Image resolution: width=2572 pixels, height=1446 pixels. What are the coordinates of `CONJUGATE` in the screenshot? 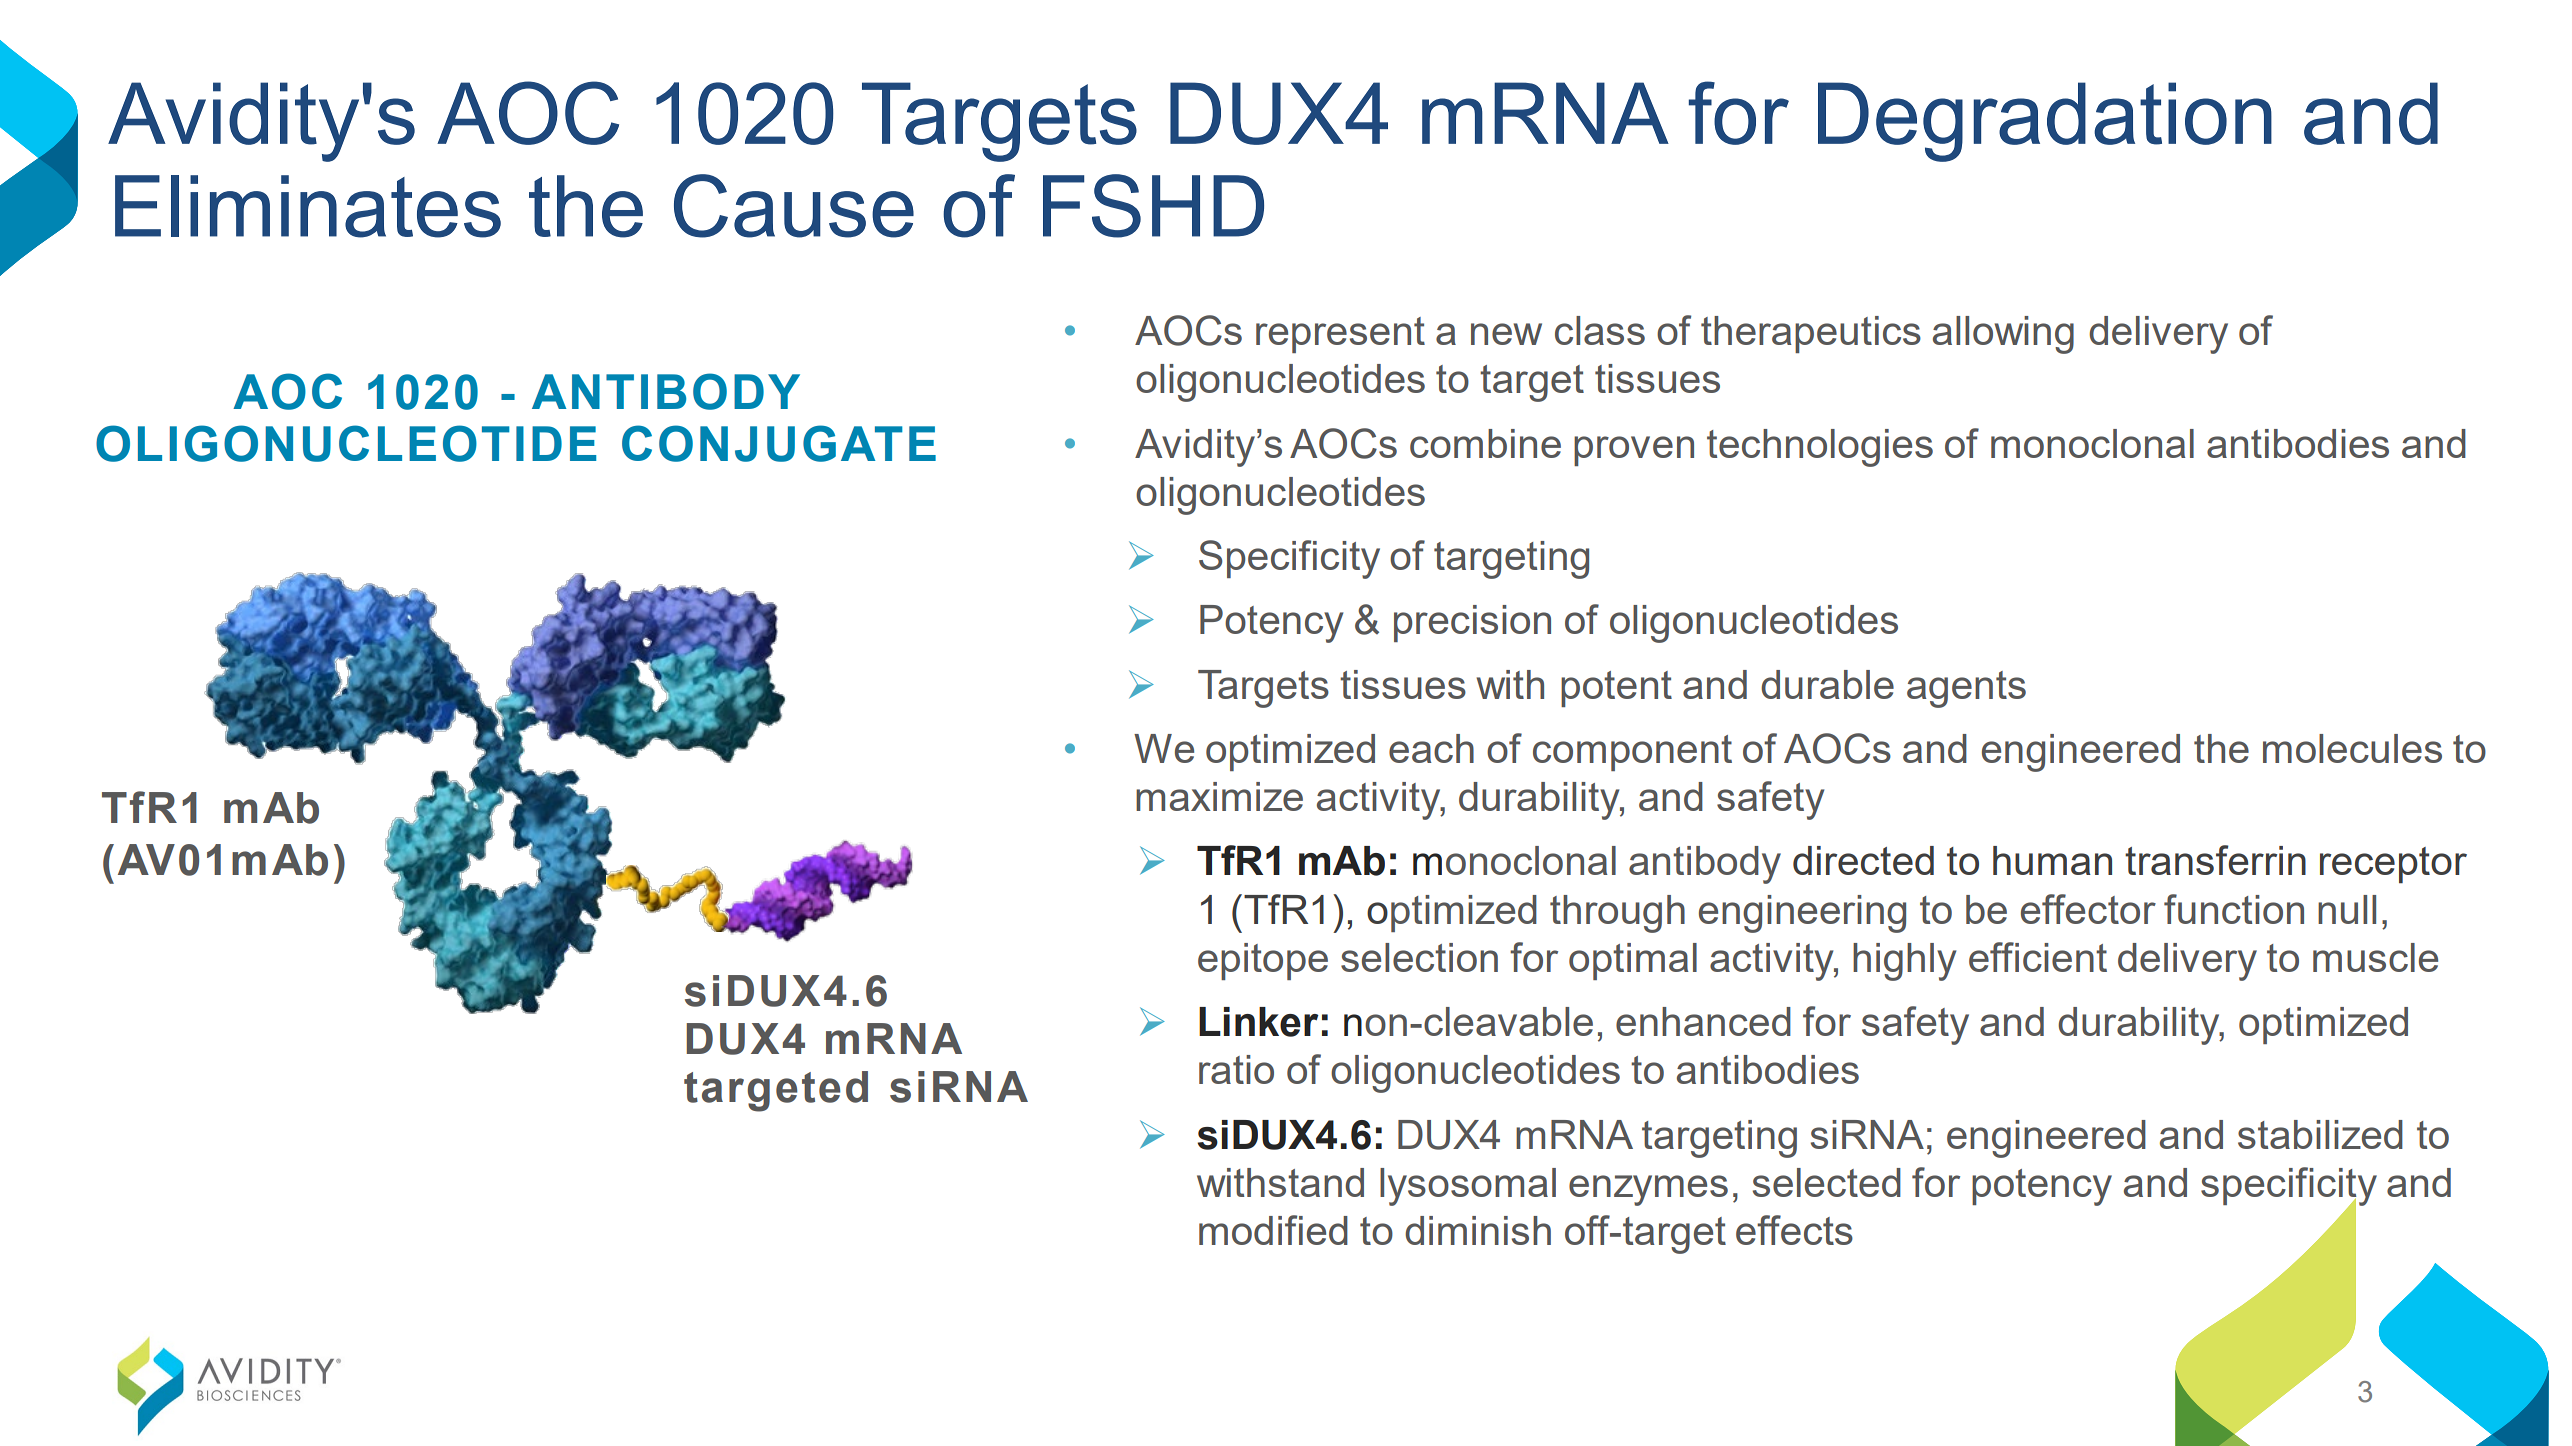 It's located at (779, 443).
